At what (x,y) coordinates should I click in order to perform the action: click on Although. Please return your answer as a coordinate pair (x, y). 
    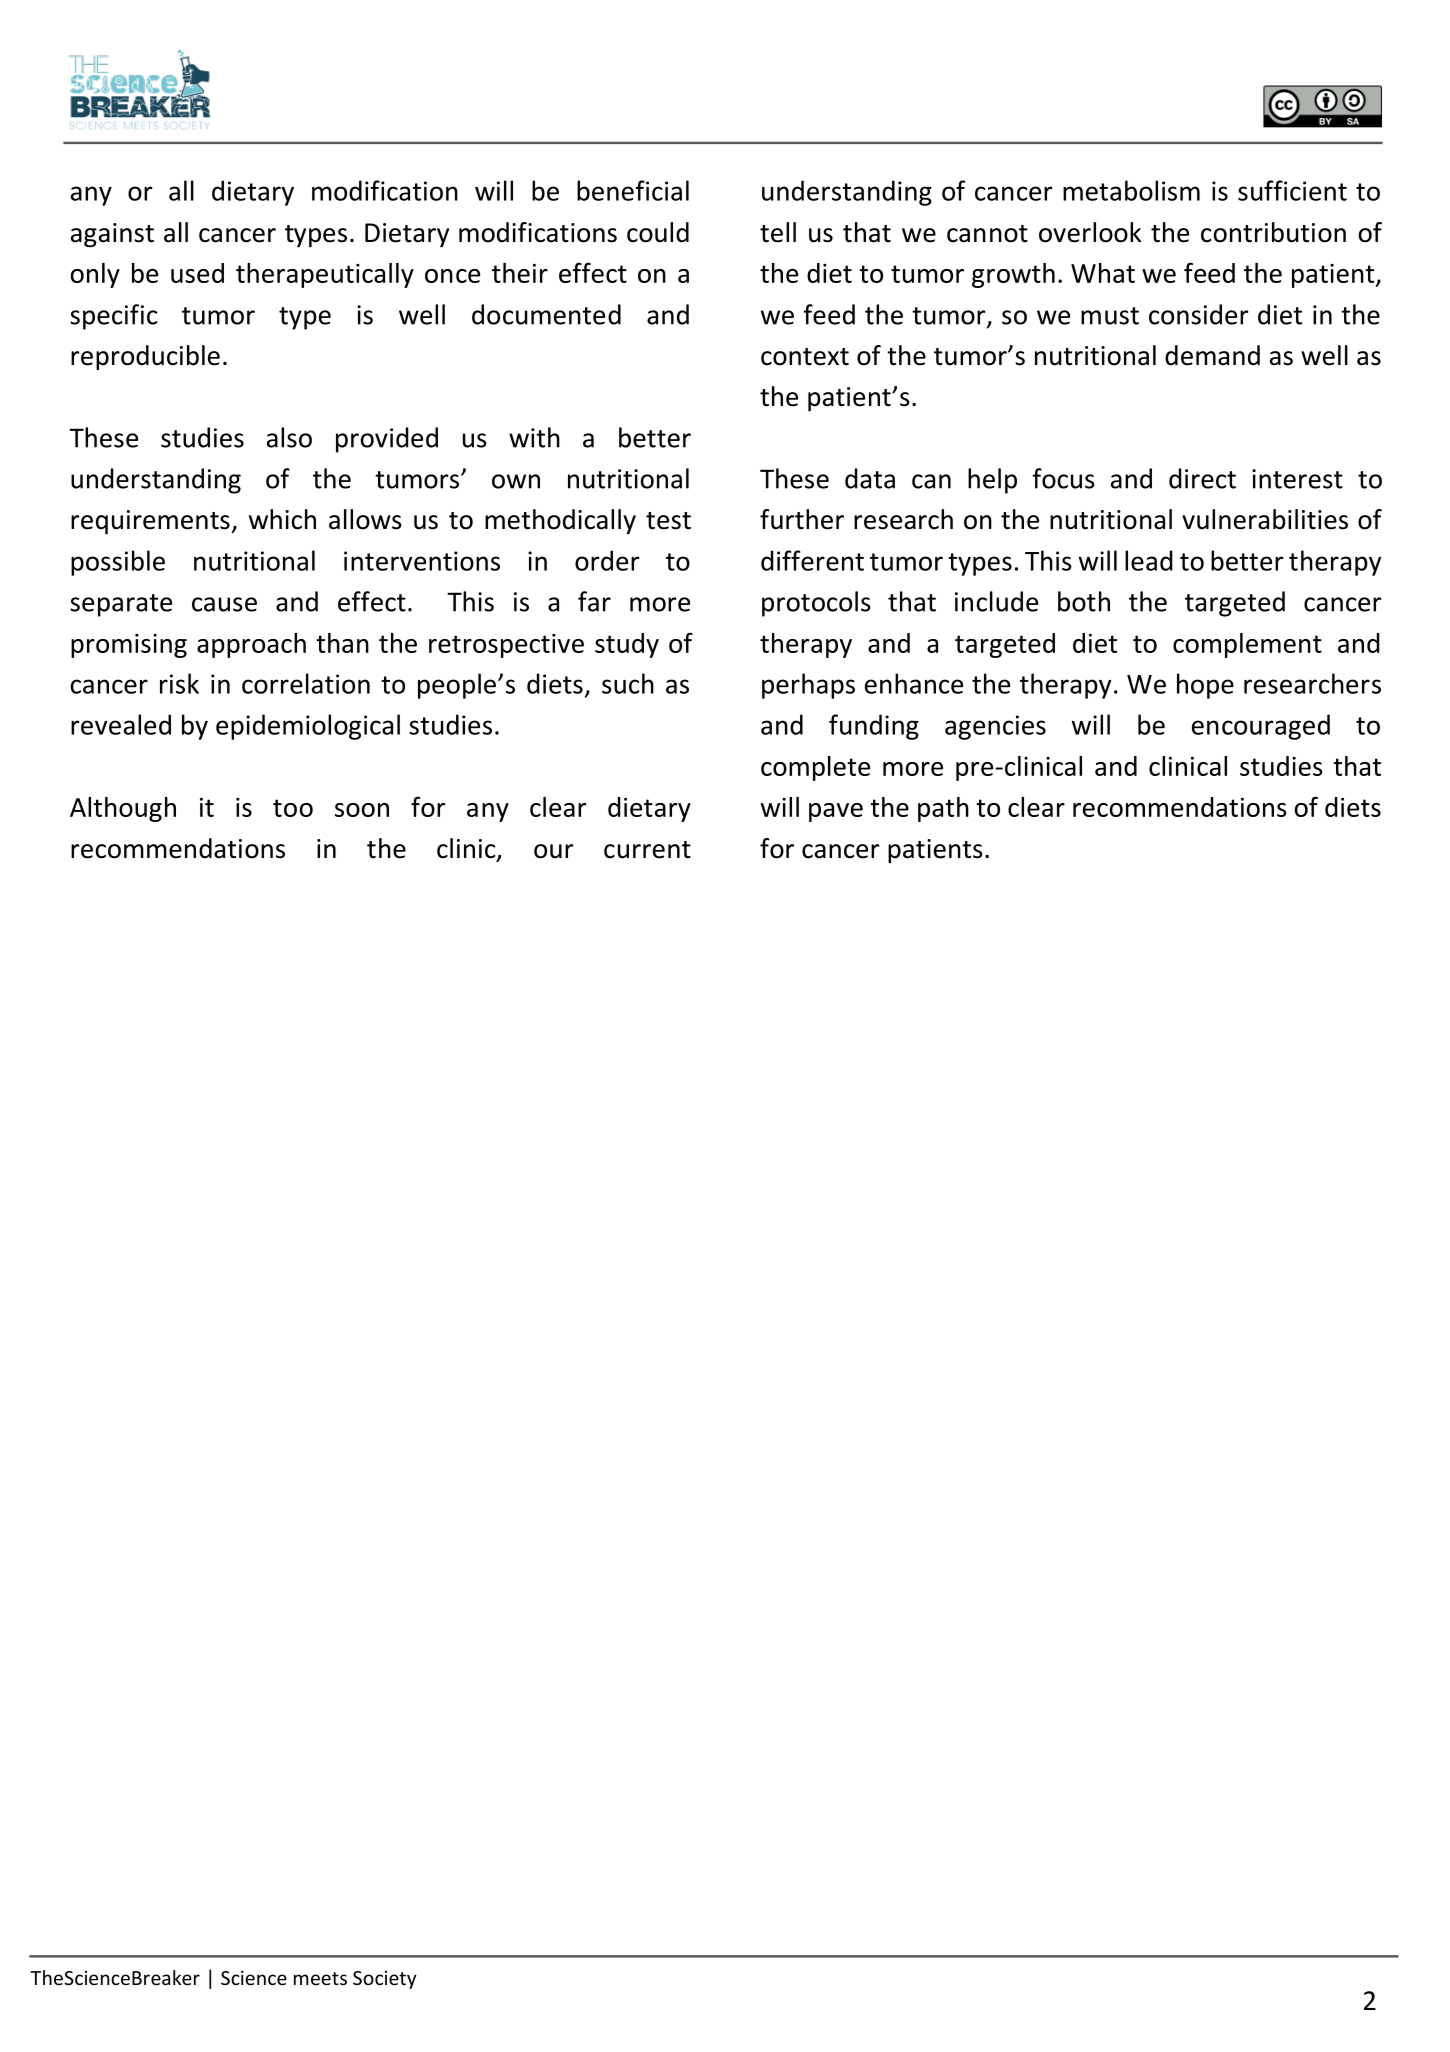
    Looking at the image, I should click on (123, 809).
